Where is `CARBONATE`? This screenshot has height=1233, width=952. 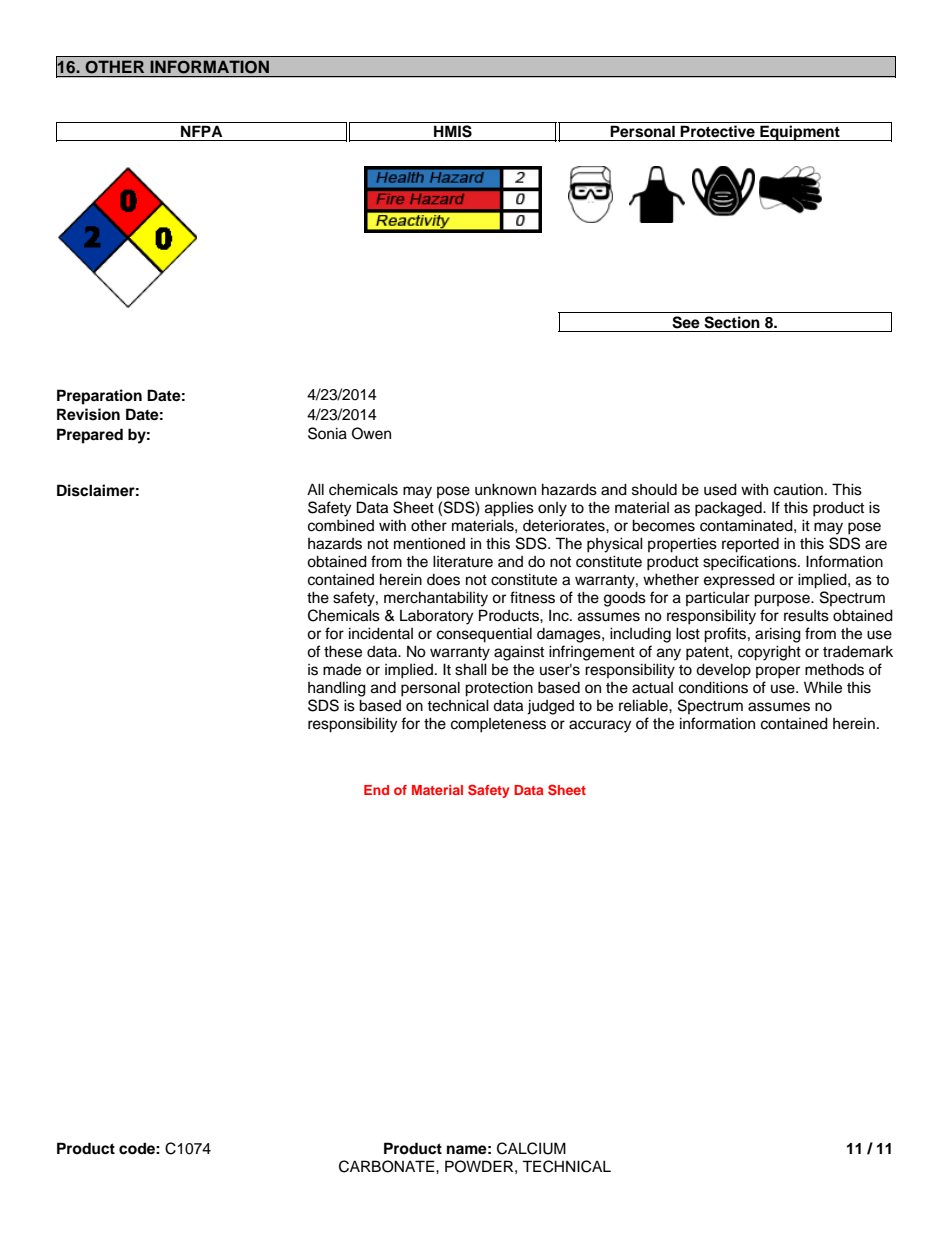
CARBONATE is located at coordinates (388, 1166).
